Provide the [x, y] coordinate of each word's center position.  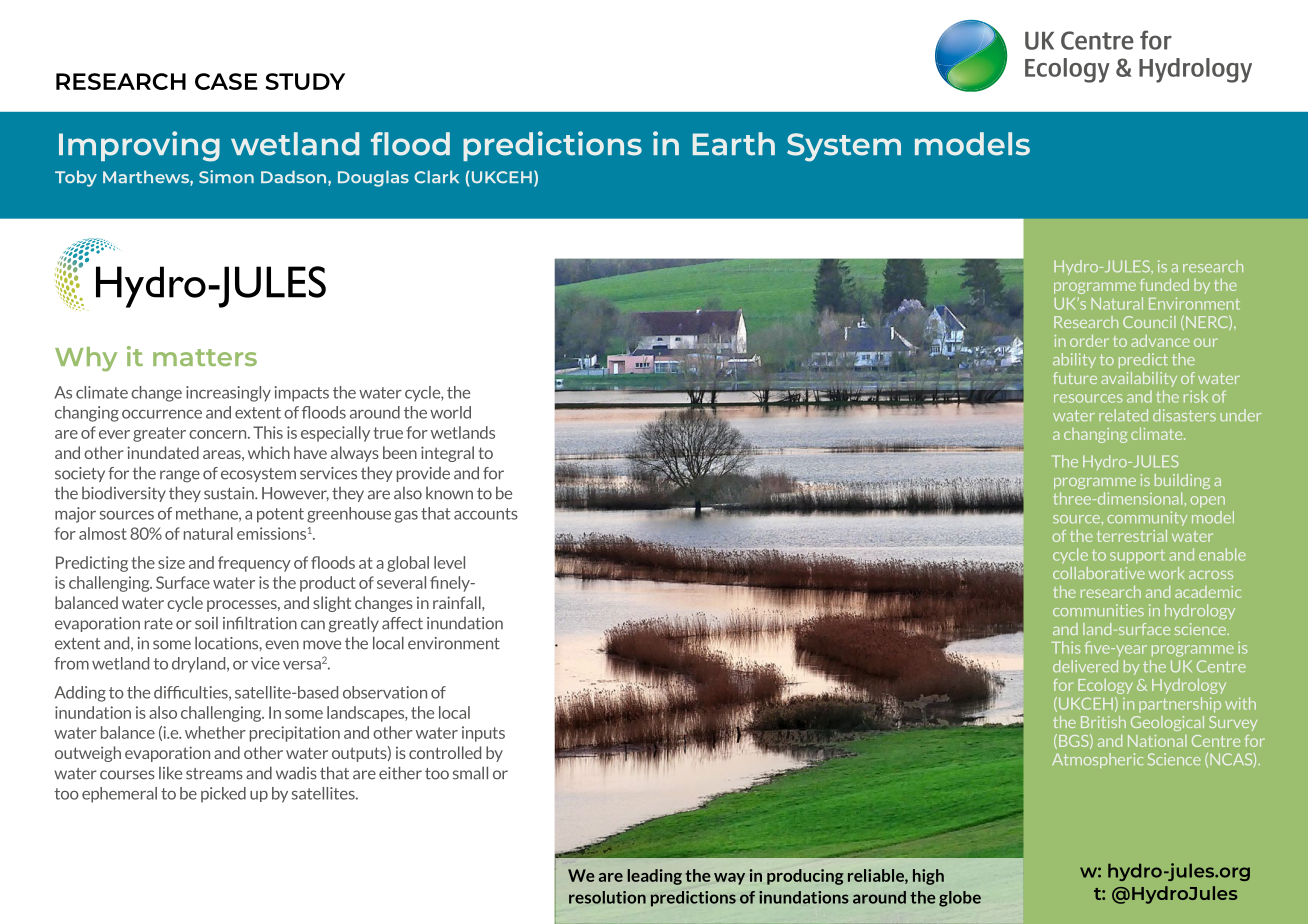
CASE [226, 81]
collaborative [1099, 573]
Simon [226, 177]
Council [1149, 322]
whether [215, 732]
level [449, 562]
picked [223, 795]
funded [1164, 284]
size [171, 562]
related [1123, 415]
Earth [734, 144]
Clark [436, 177]
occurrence [162, 414]
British [1103, 722]
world [450, 412]
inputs [483, 734]
